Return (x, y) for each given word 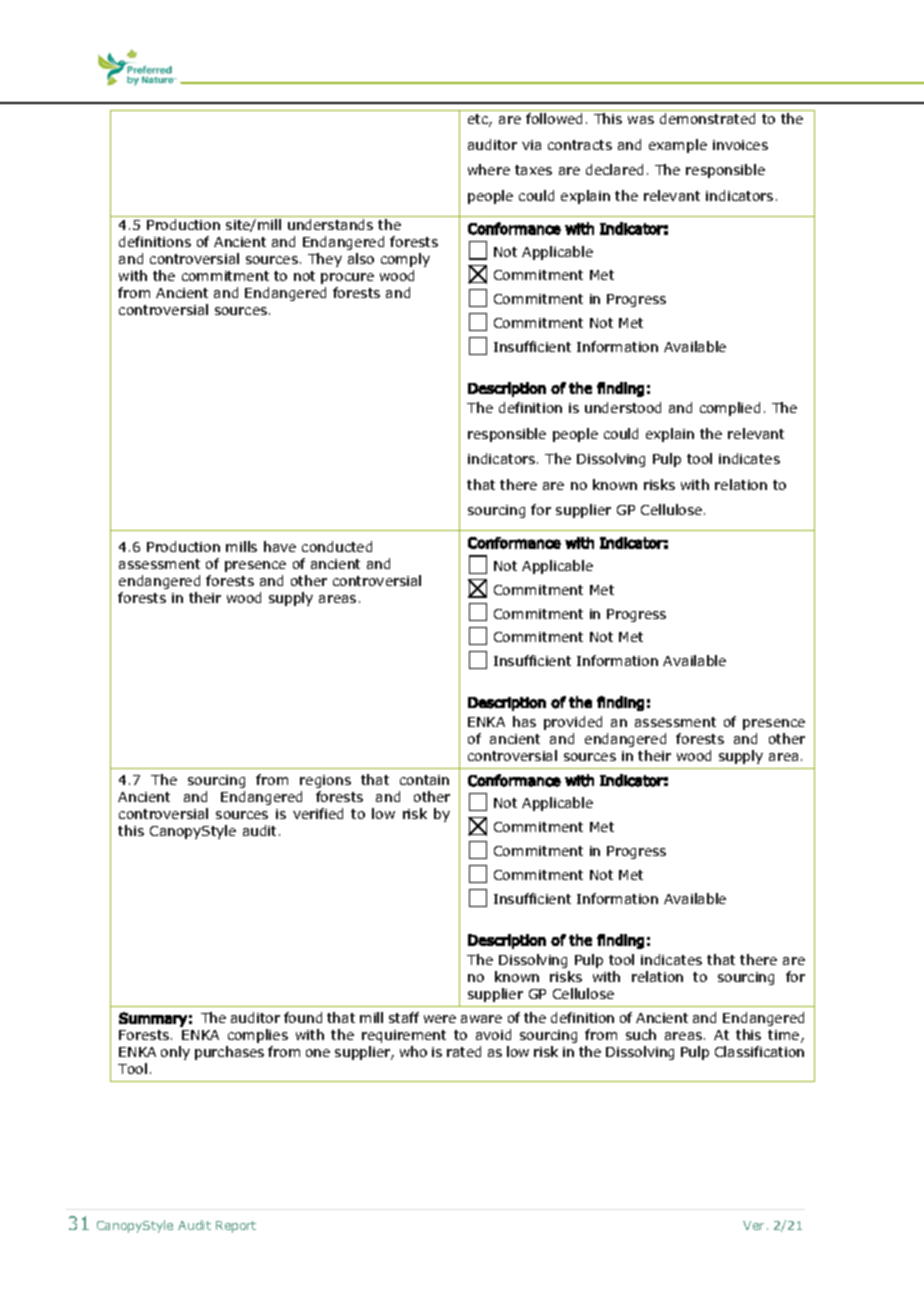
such (641, 1034)
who (413, 1051)
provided (573, 723)
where (489, 169)
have (280, 546)
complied (730, 409)
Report (236, 1227)
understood (623, 407)
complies (258, 1036)
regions (325, 781)
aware (481, 1019)
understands (330, 224)
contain (424, 780)
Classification (759, 1051)
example (678, 146)
